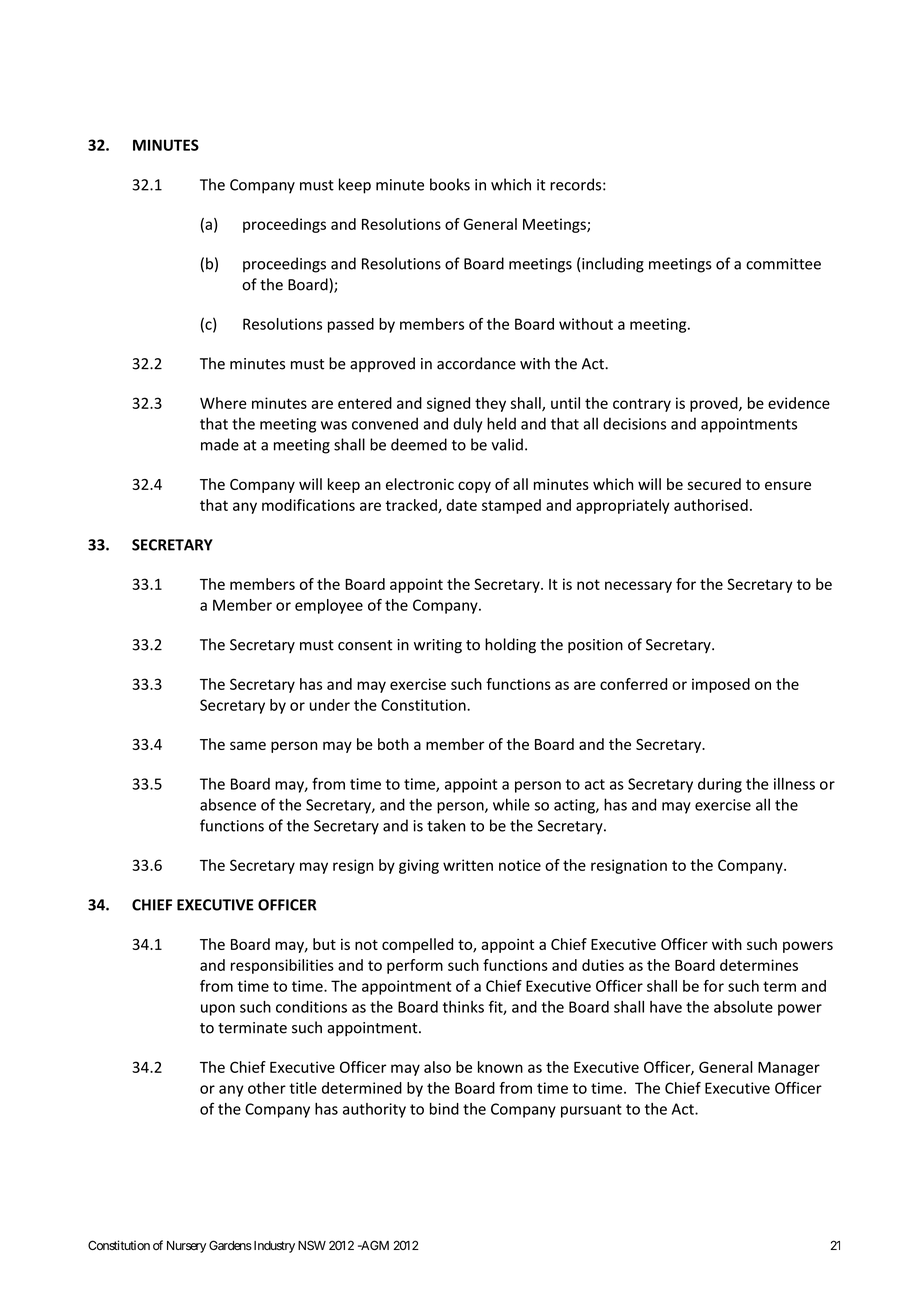 The height and width of the screenshot is (1308, 924). Describe the element at coordinates (450, 184) in the screenshot. I see `books` at that location.
